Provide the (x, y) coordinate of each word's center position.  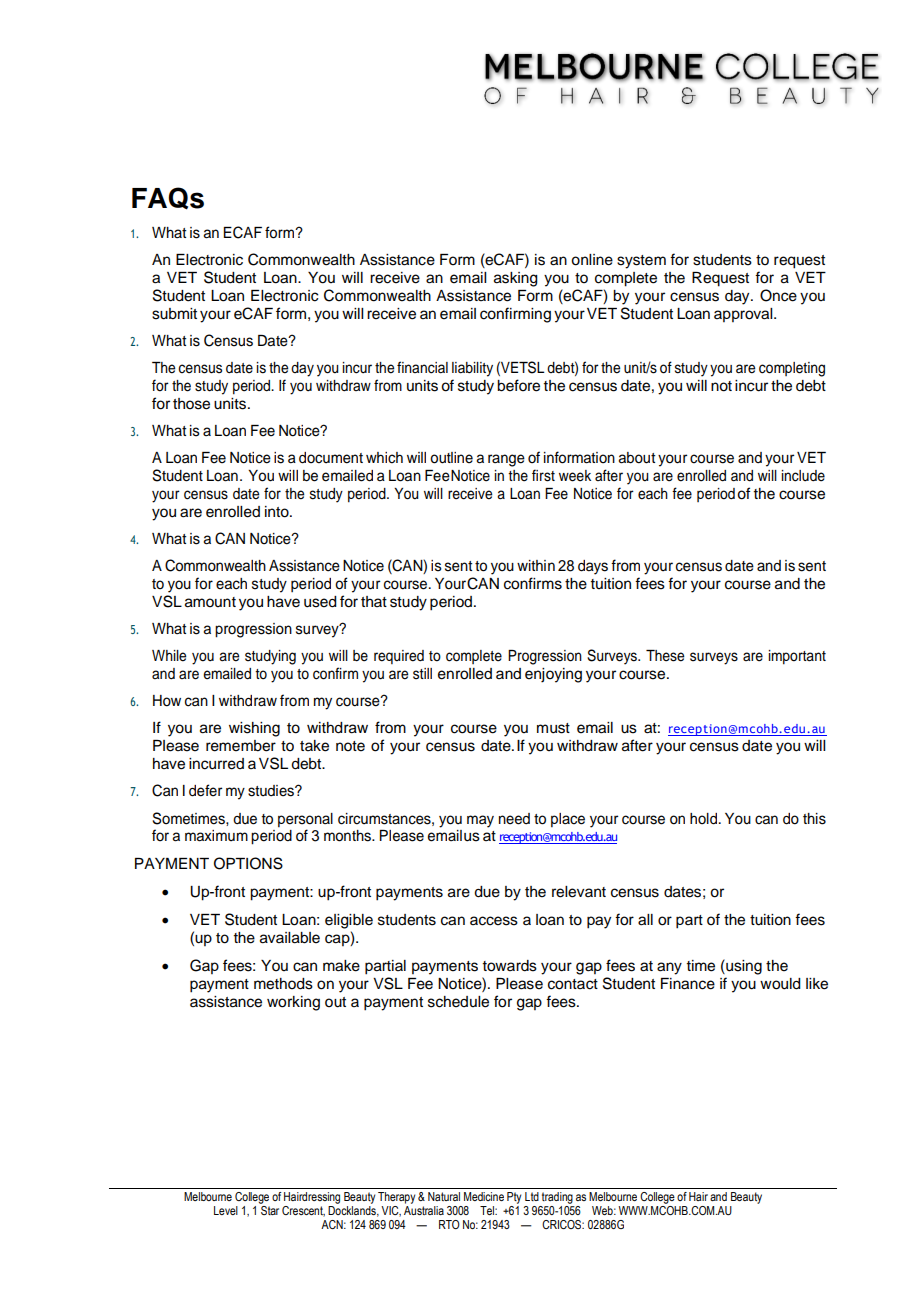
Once (778, 295)
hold (703, 819)
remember (241, 746)
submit (174, 314)
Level (226, 1210)
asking (516, 279)
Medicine (484, 1196)
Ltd (532, 1196)
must (553, 728)
